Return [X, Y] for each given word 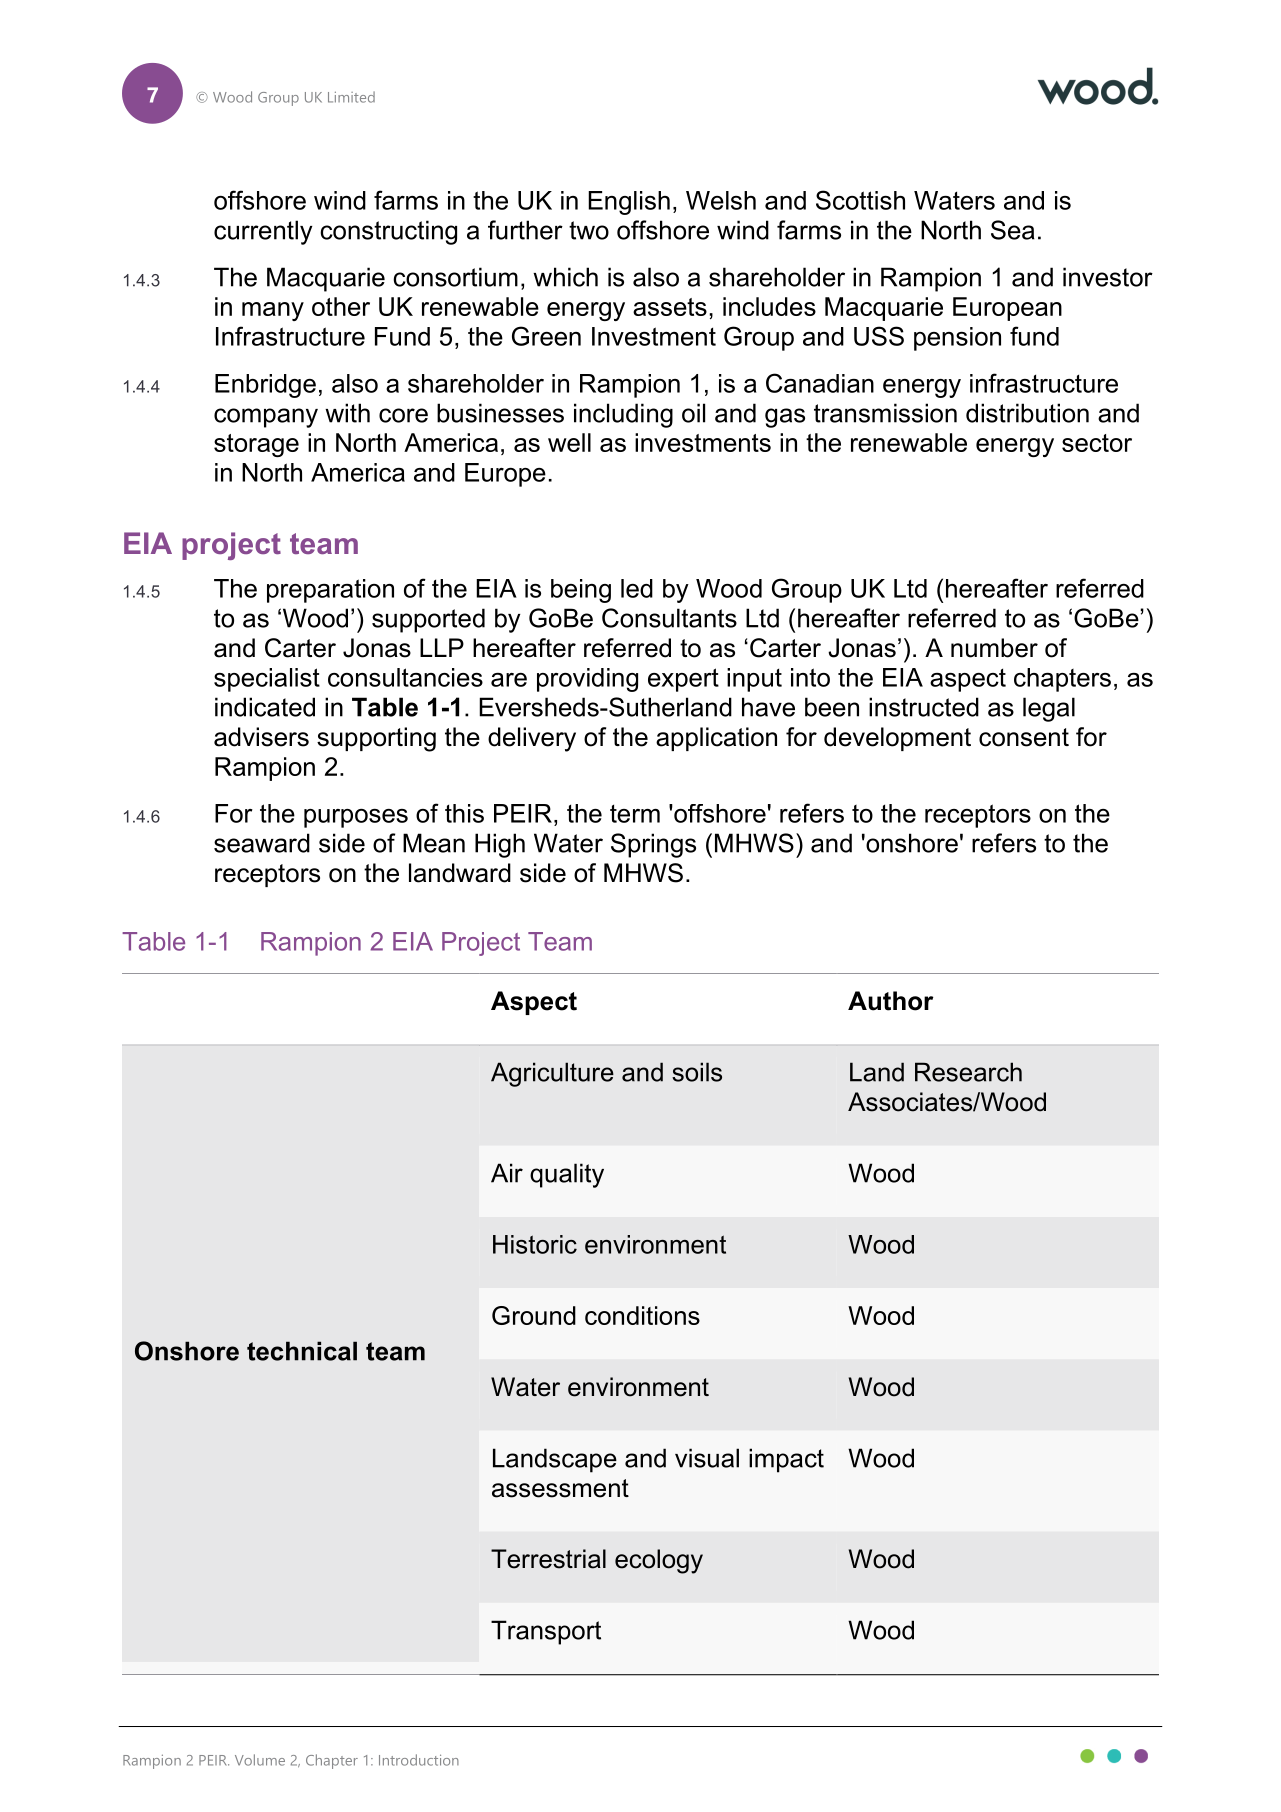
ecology [659, 1561]
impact [786, 1460]
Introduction [419, 1760]
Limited [351, 97]
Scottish [860, 200]
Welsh [721, 200]
